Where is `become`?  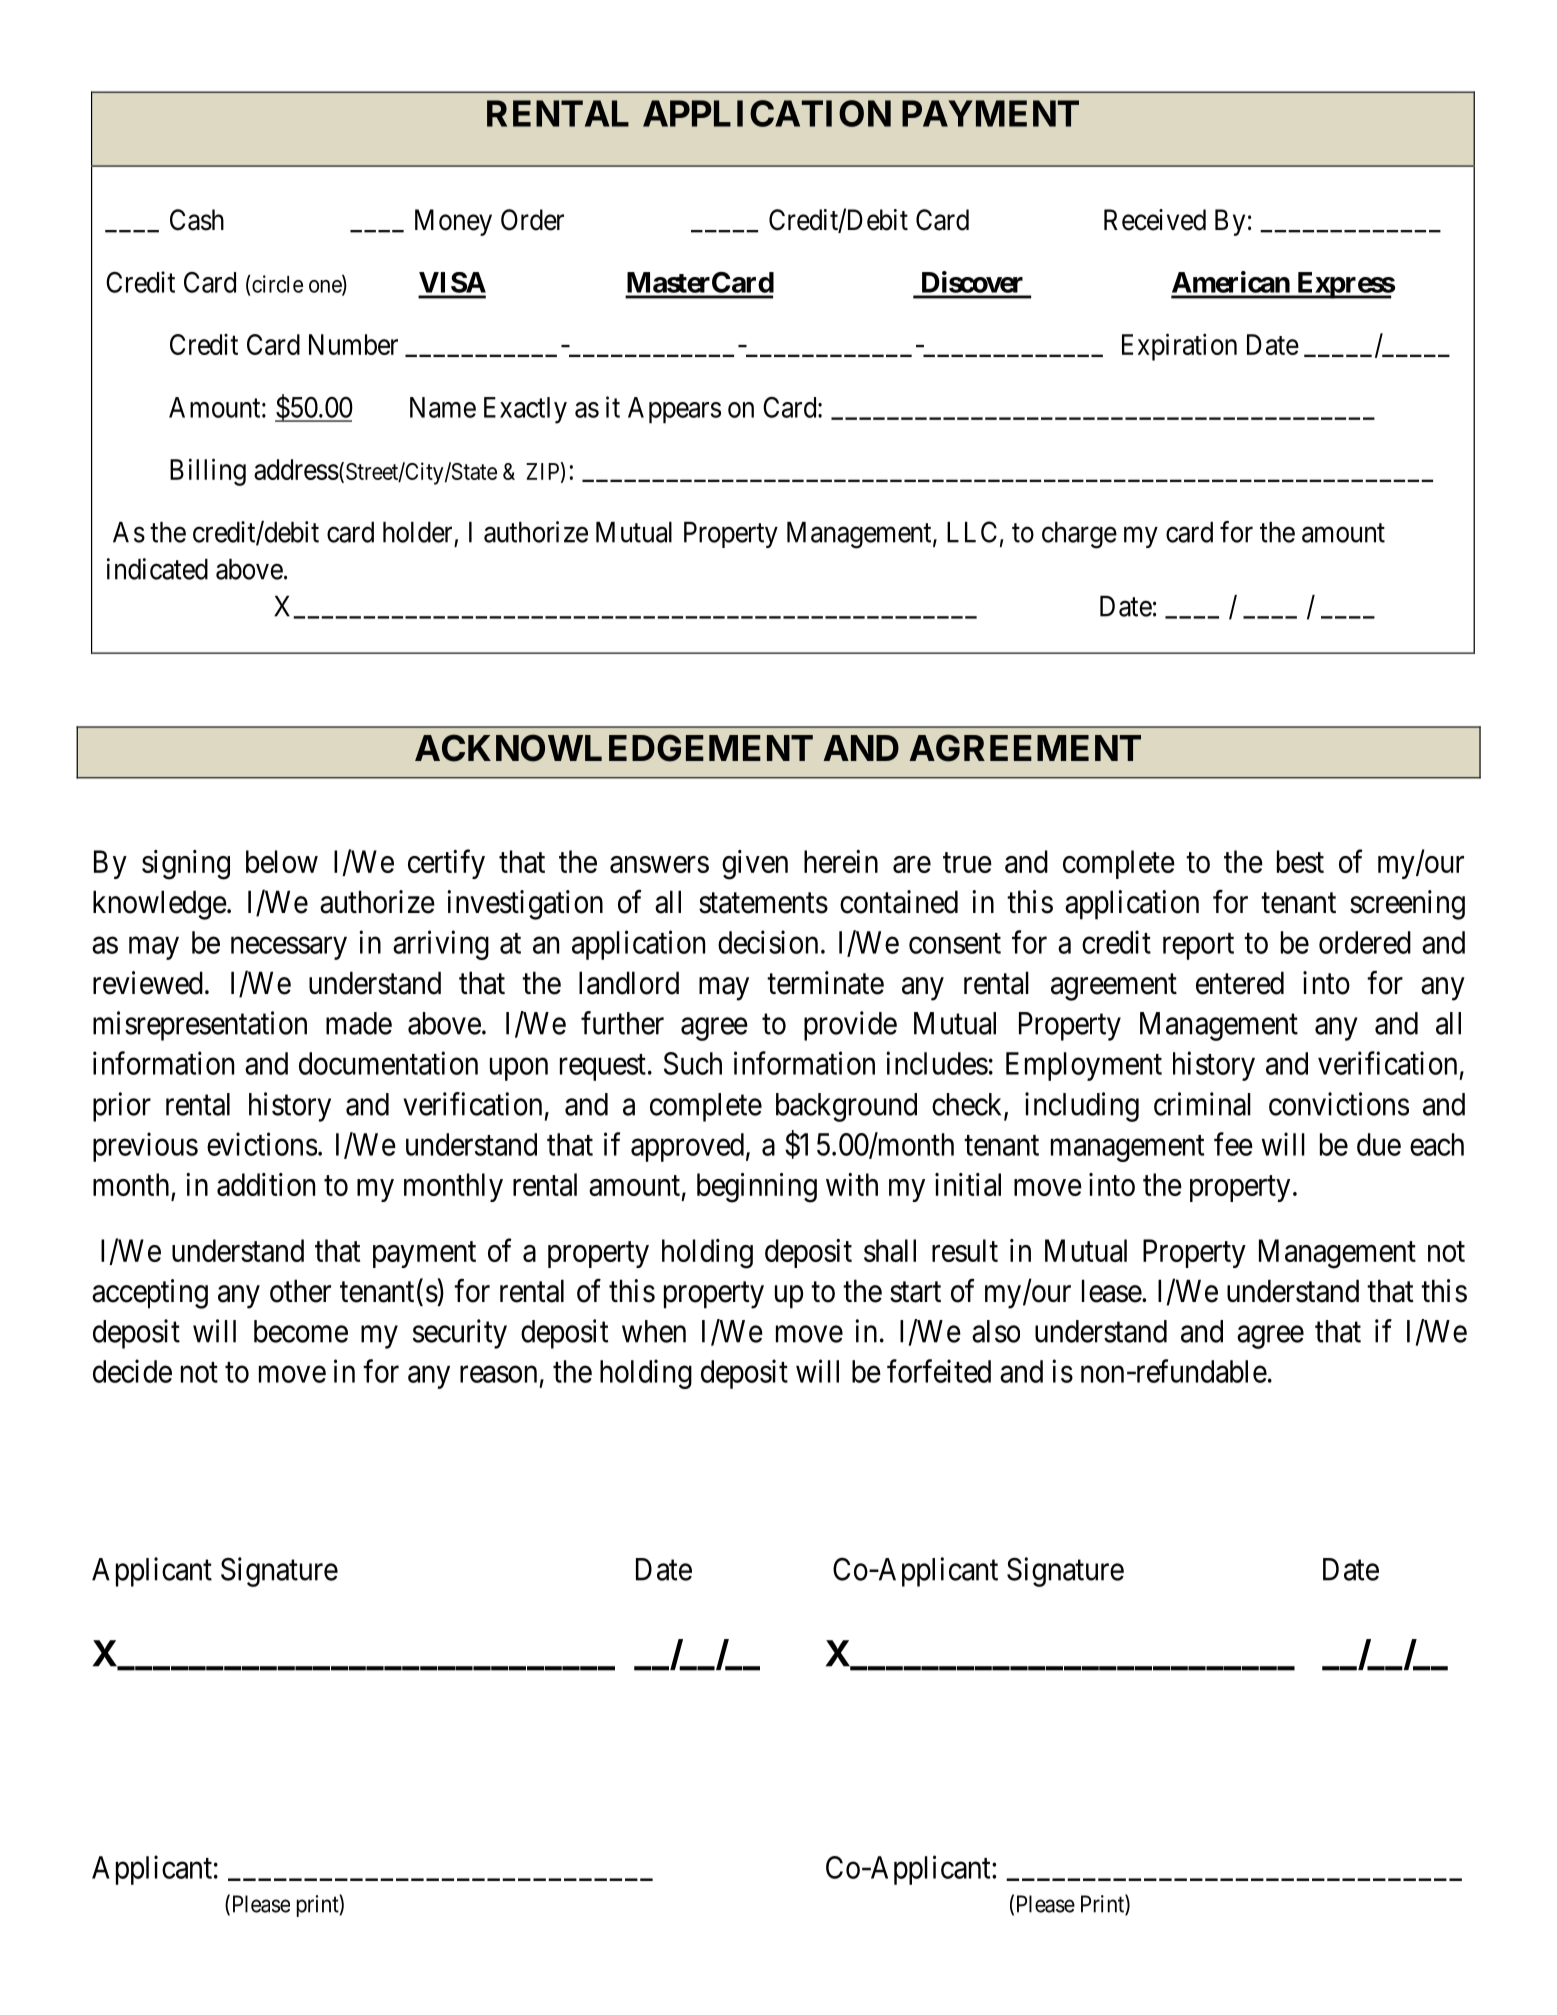
become is located at coordinates (301, 1331).
